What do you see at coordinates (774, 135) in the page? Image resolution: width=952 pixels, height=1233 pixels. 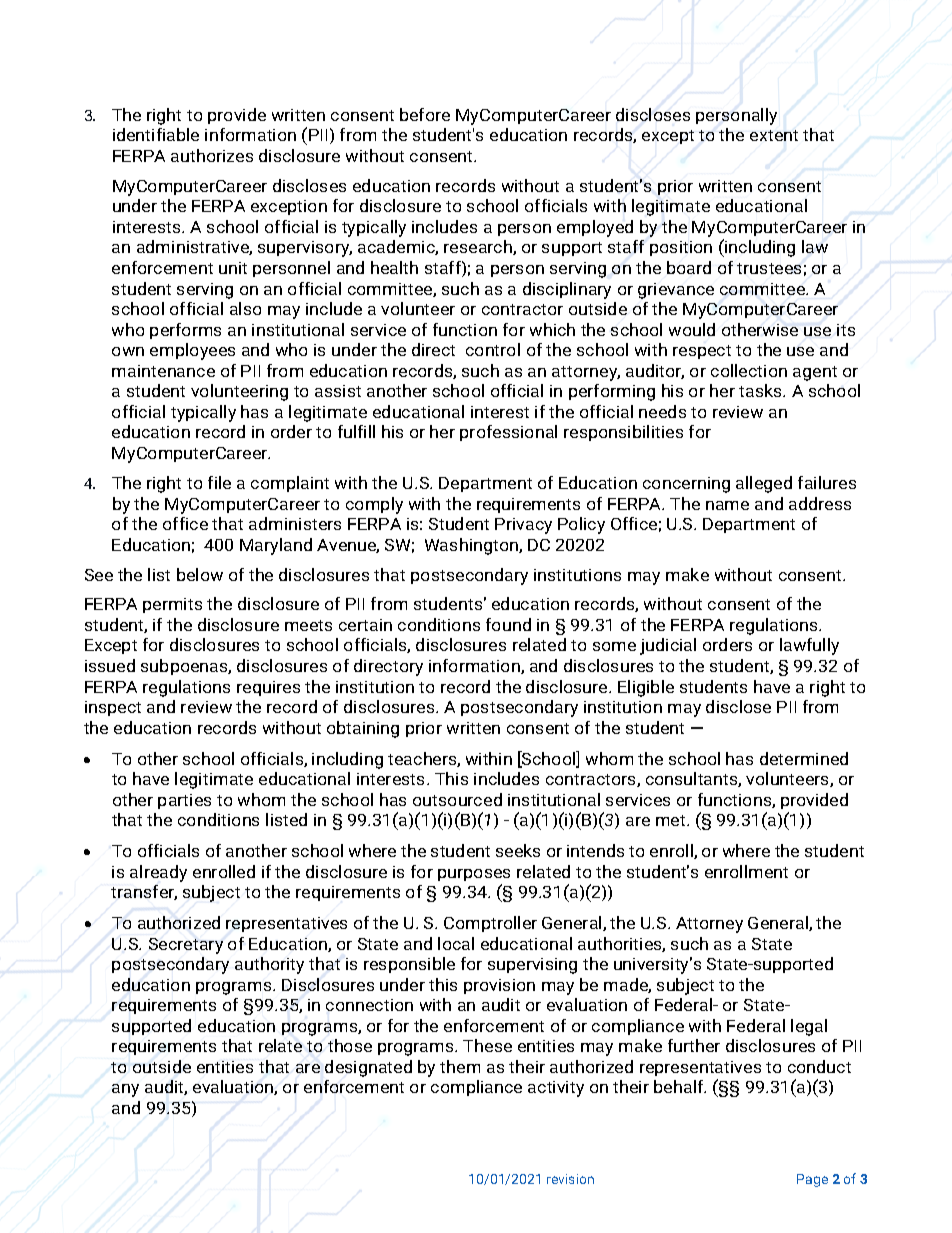 I see `extent` at bounding box center [774, 135].
